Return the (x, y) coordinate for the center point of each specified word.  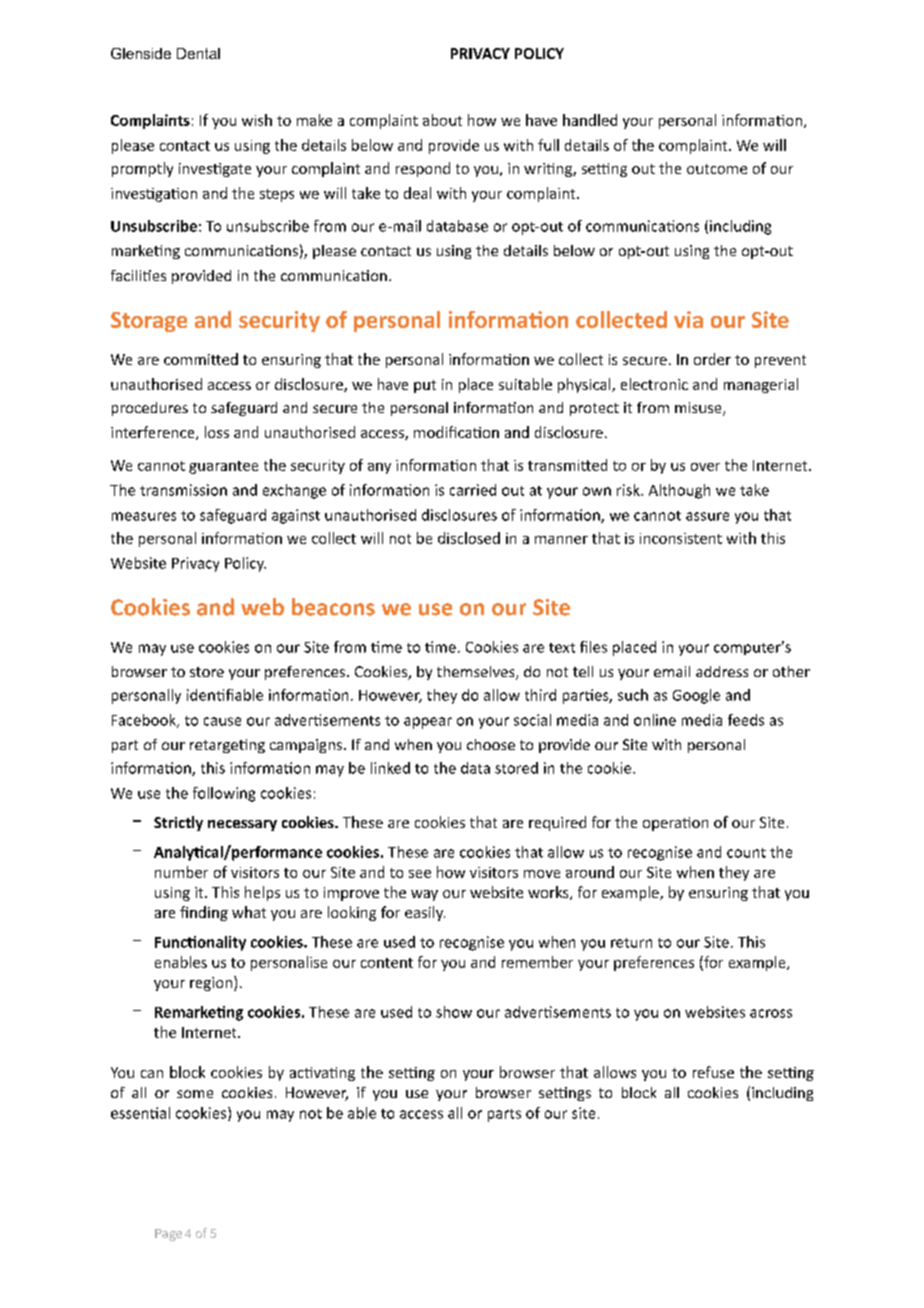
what (249, 912)
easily (425, 913)
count (746, 853)
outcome (717, 169)
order (712, 359)
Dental (198, 53)
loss (217, 432)
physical (585, 385)
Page (168, 1235)
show (454, 1012)
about (442, 120)
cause (222, 721)
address (722, 671)
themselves (477, 673)
